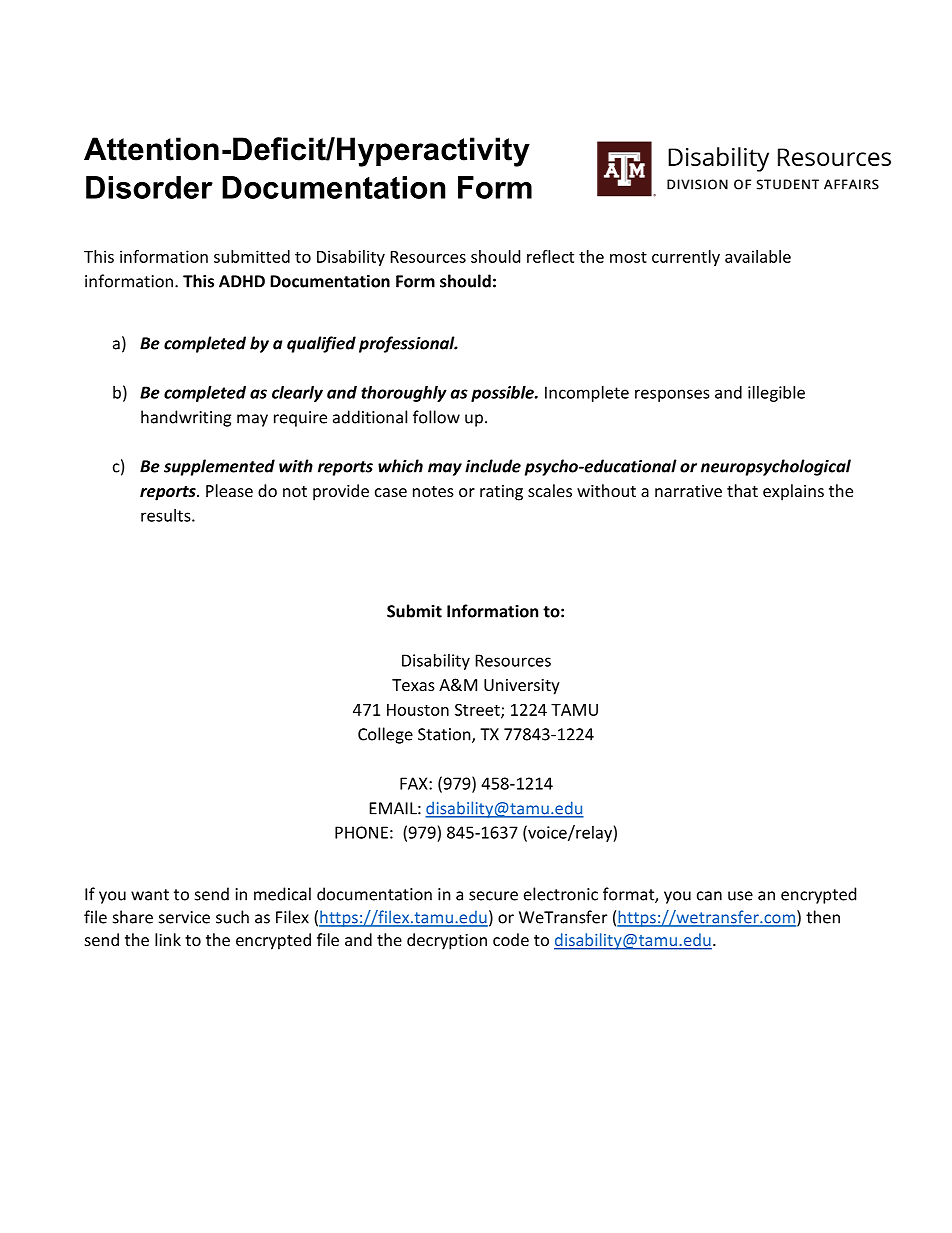 This page has height=1233, width=952. What do you see at coordinates (232, 917) in the page?
I see `such` at bounding box center [232, 917].
